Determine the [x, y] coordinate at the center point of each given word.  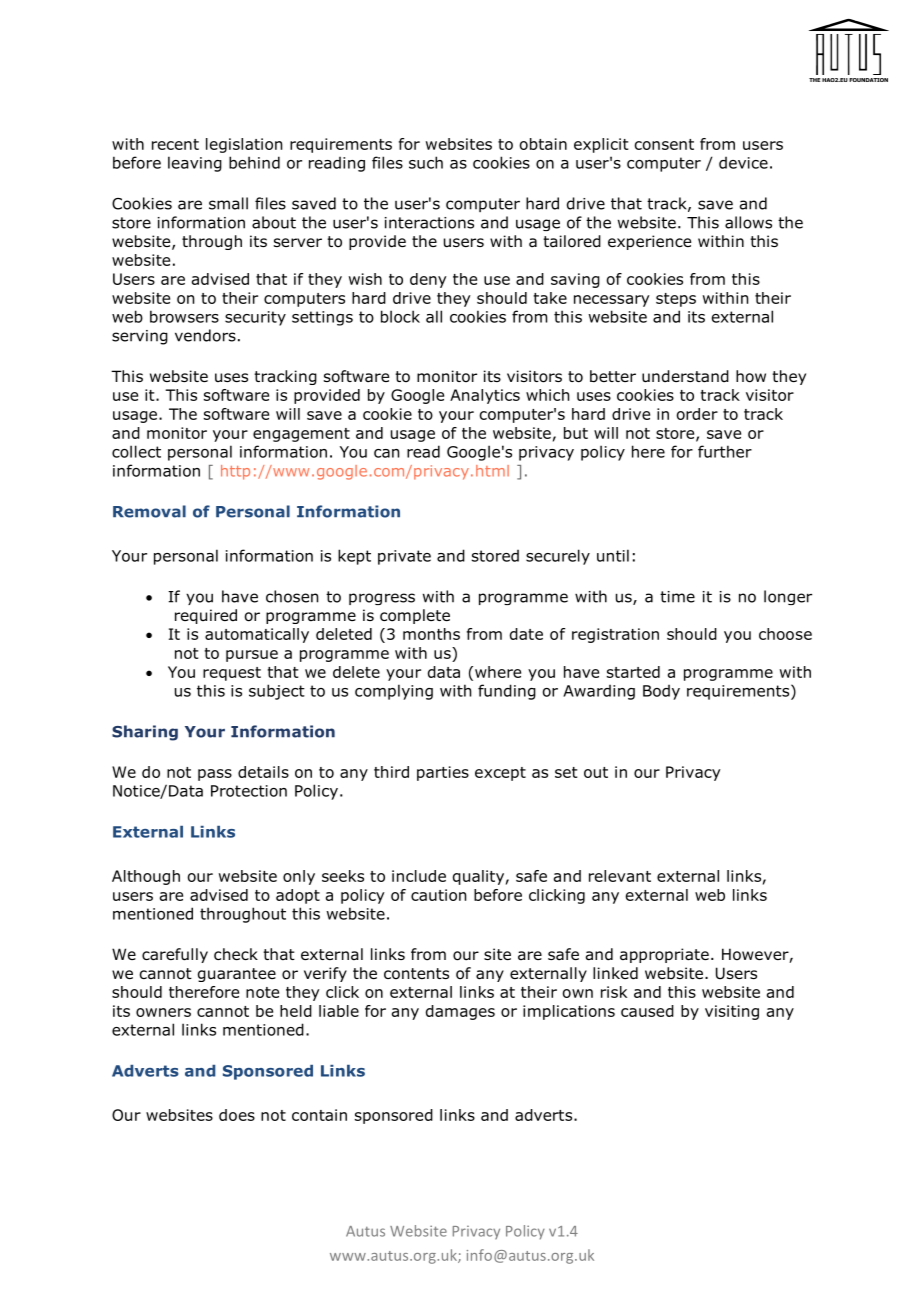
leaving [195, 164]
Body [661, 692]
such [426, 162]
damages [460, 1012]
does [237, 1115]
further [725, 451]
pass [215, 775]
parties [443, 773]
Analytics [485, 396]
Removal [149, 511]
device [743, 163]
